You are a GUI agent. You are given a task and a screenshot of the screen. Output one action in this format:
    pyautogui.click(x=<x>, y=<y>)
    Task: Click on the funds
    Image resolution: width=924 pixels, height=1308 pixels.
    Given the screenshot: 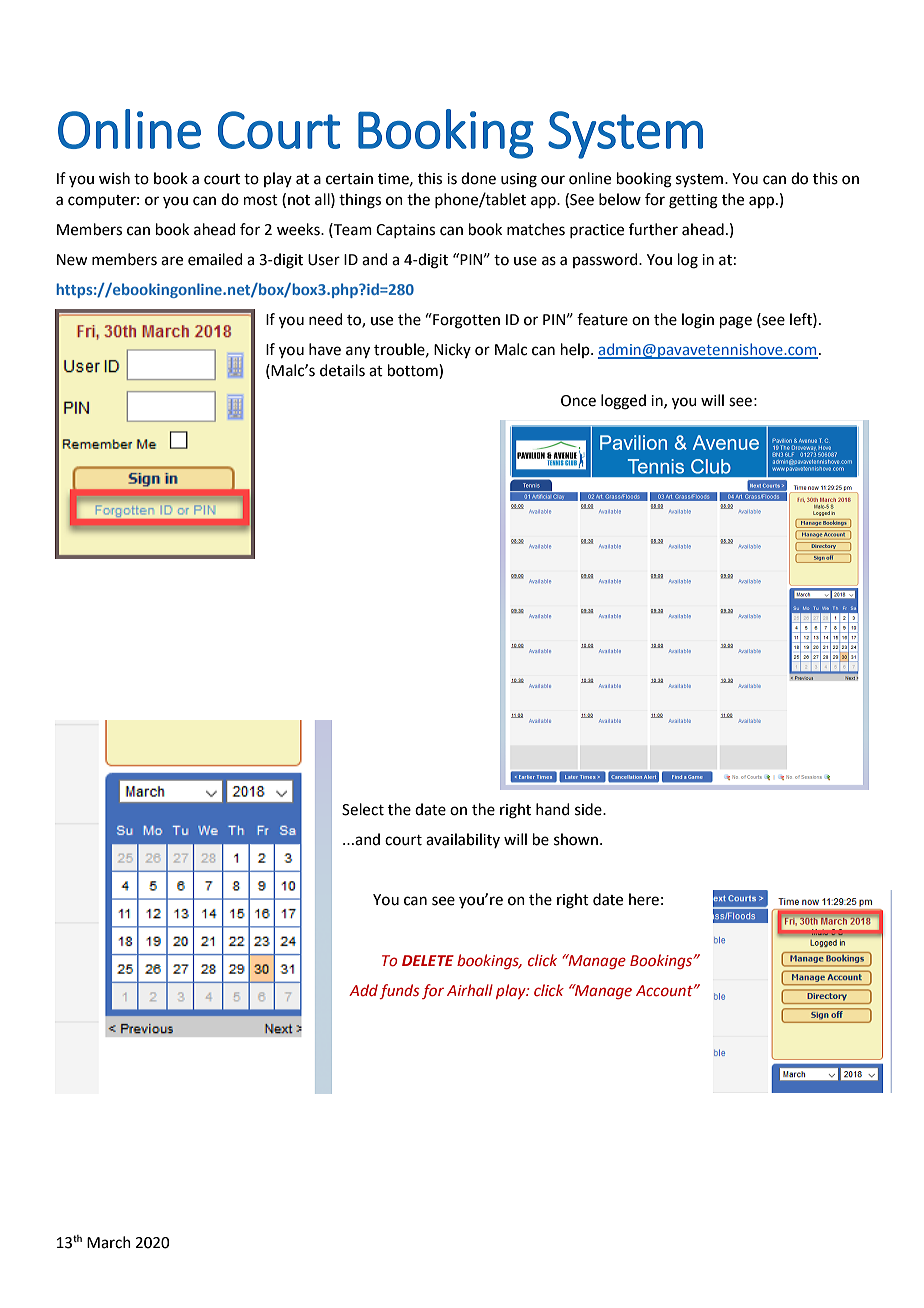 What is the action you would take?
    pyautogui.click(x=399, y=991)
